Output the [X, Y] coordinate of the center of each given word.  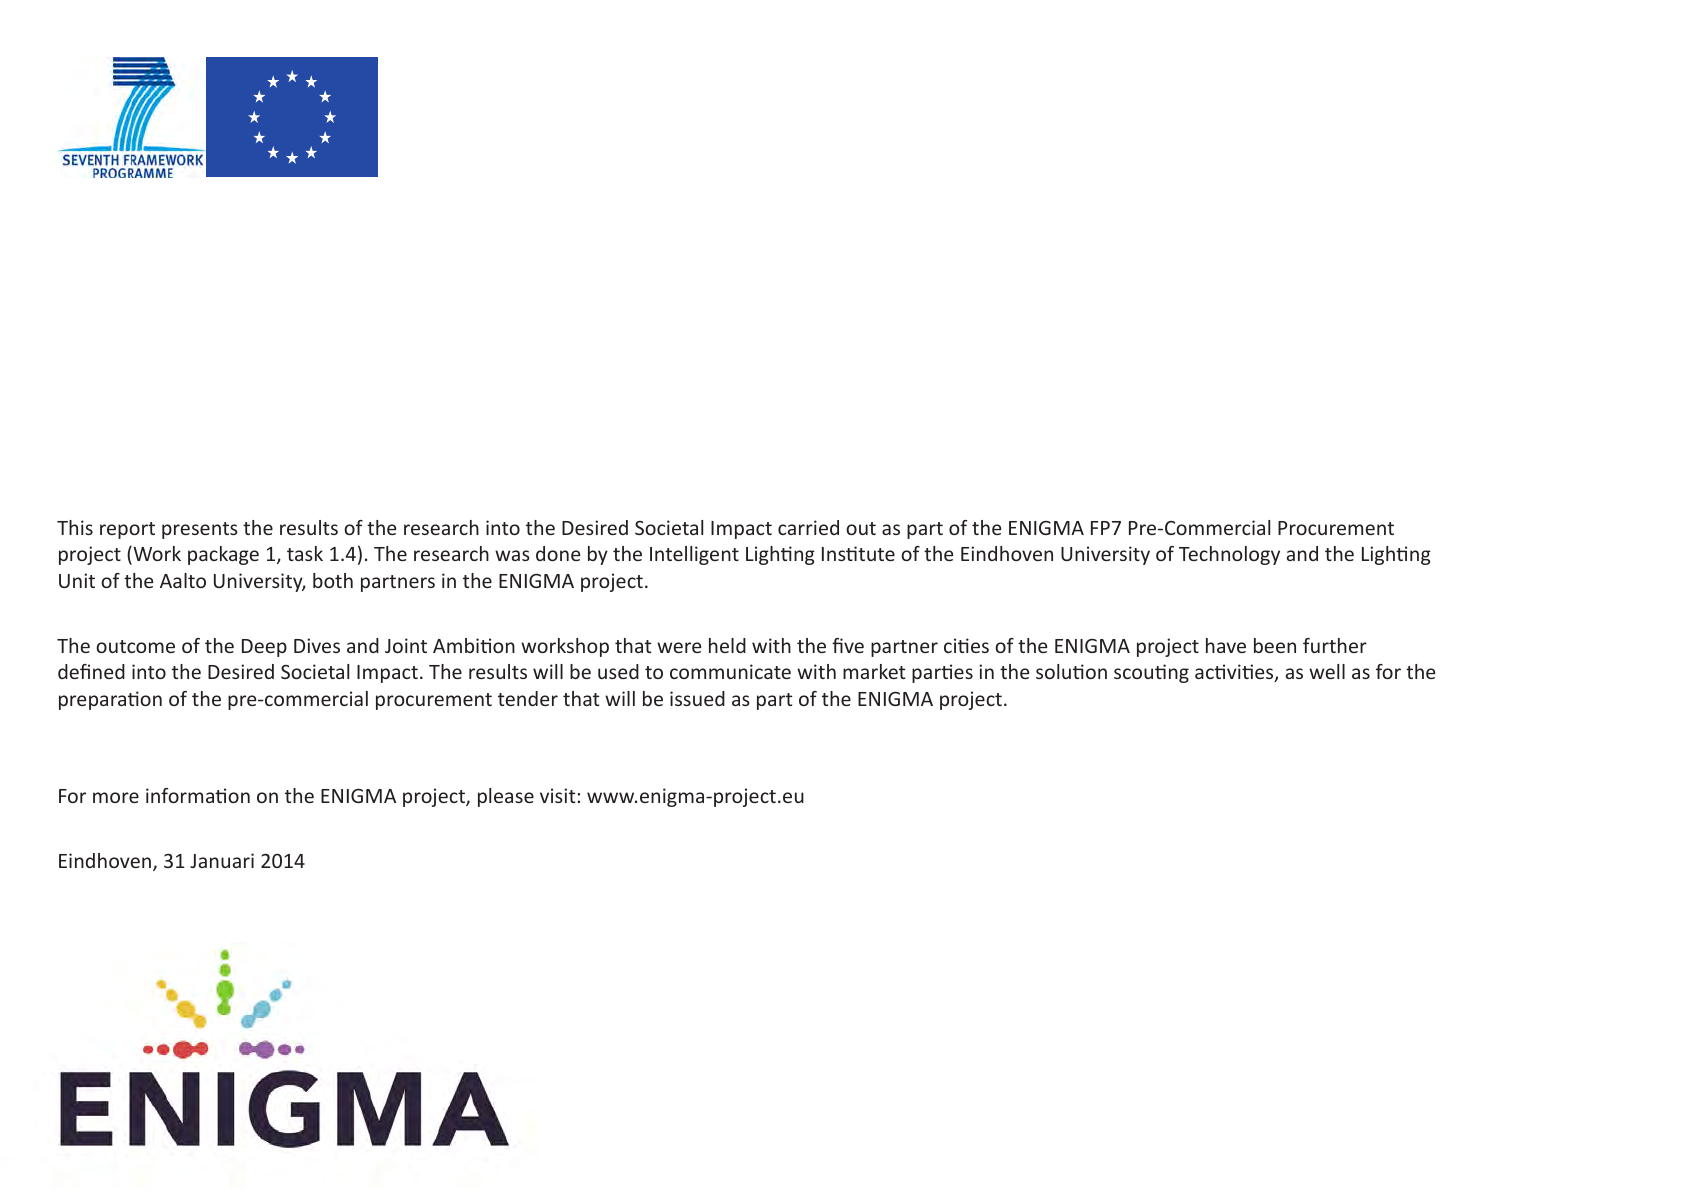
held [727, 645]
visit [557, 795]
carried [808, 527]
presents [200, 530]
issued [697, 698]
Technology [1229, 555]
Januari [222, 860]
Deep [264, 648]
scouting [1151, 673]
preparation [110, 700]
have [1226, 645]
